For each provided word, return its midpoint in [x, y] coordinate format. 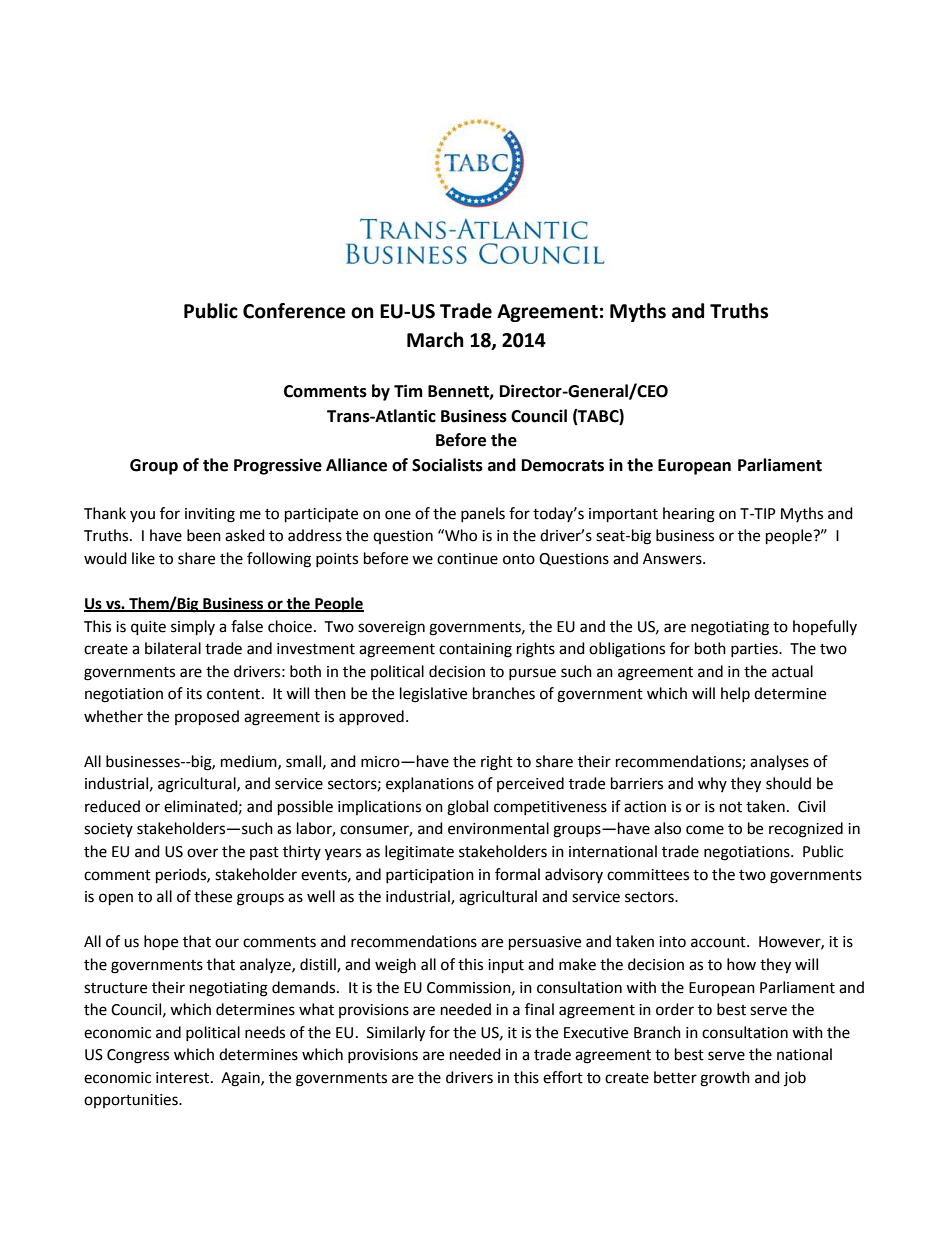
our [227, 943]
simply [193, 628]
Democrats [563, 465]
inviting [210, 515]
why [712, 784]
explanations [430, 784]
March [435, 340]
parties [755, 650]
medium [250, 762]
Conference [294, 311]
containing [475, 650]
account [719, 942]
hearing [689, 515]
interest [184, 1078]
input [506, 966]
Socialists [447, 465]
